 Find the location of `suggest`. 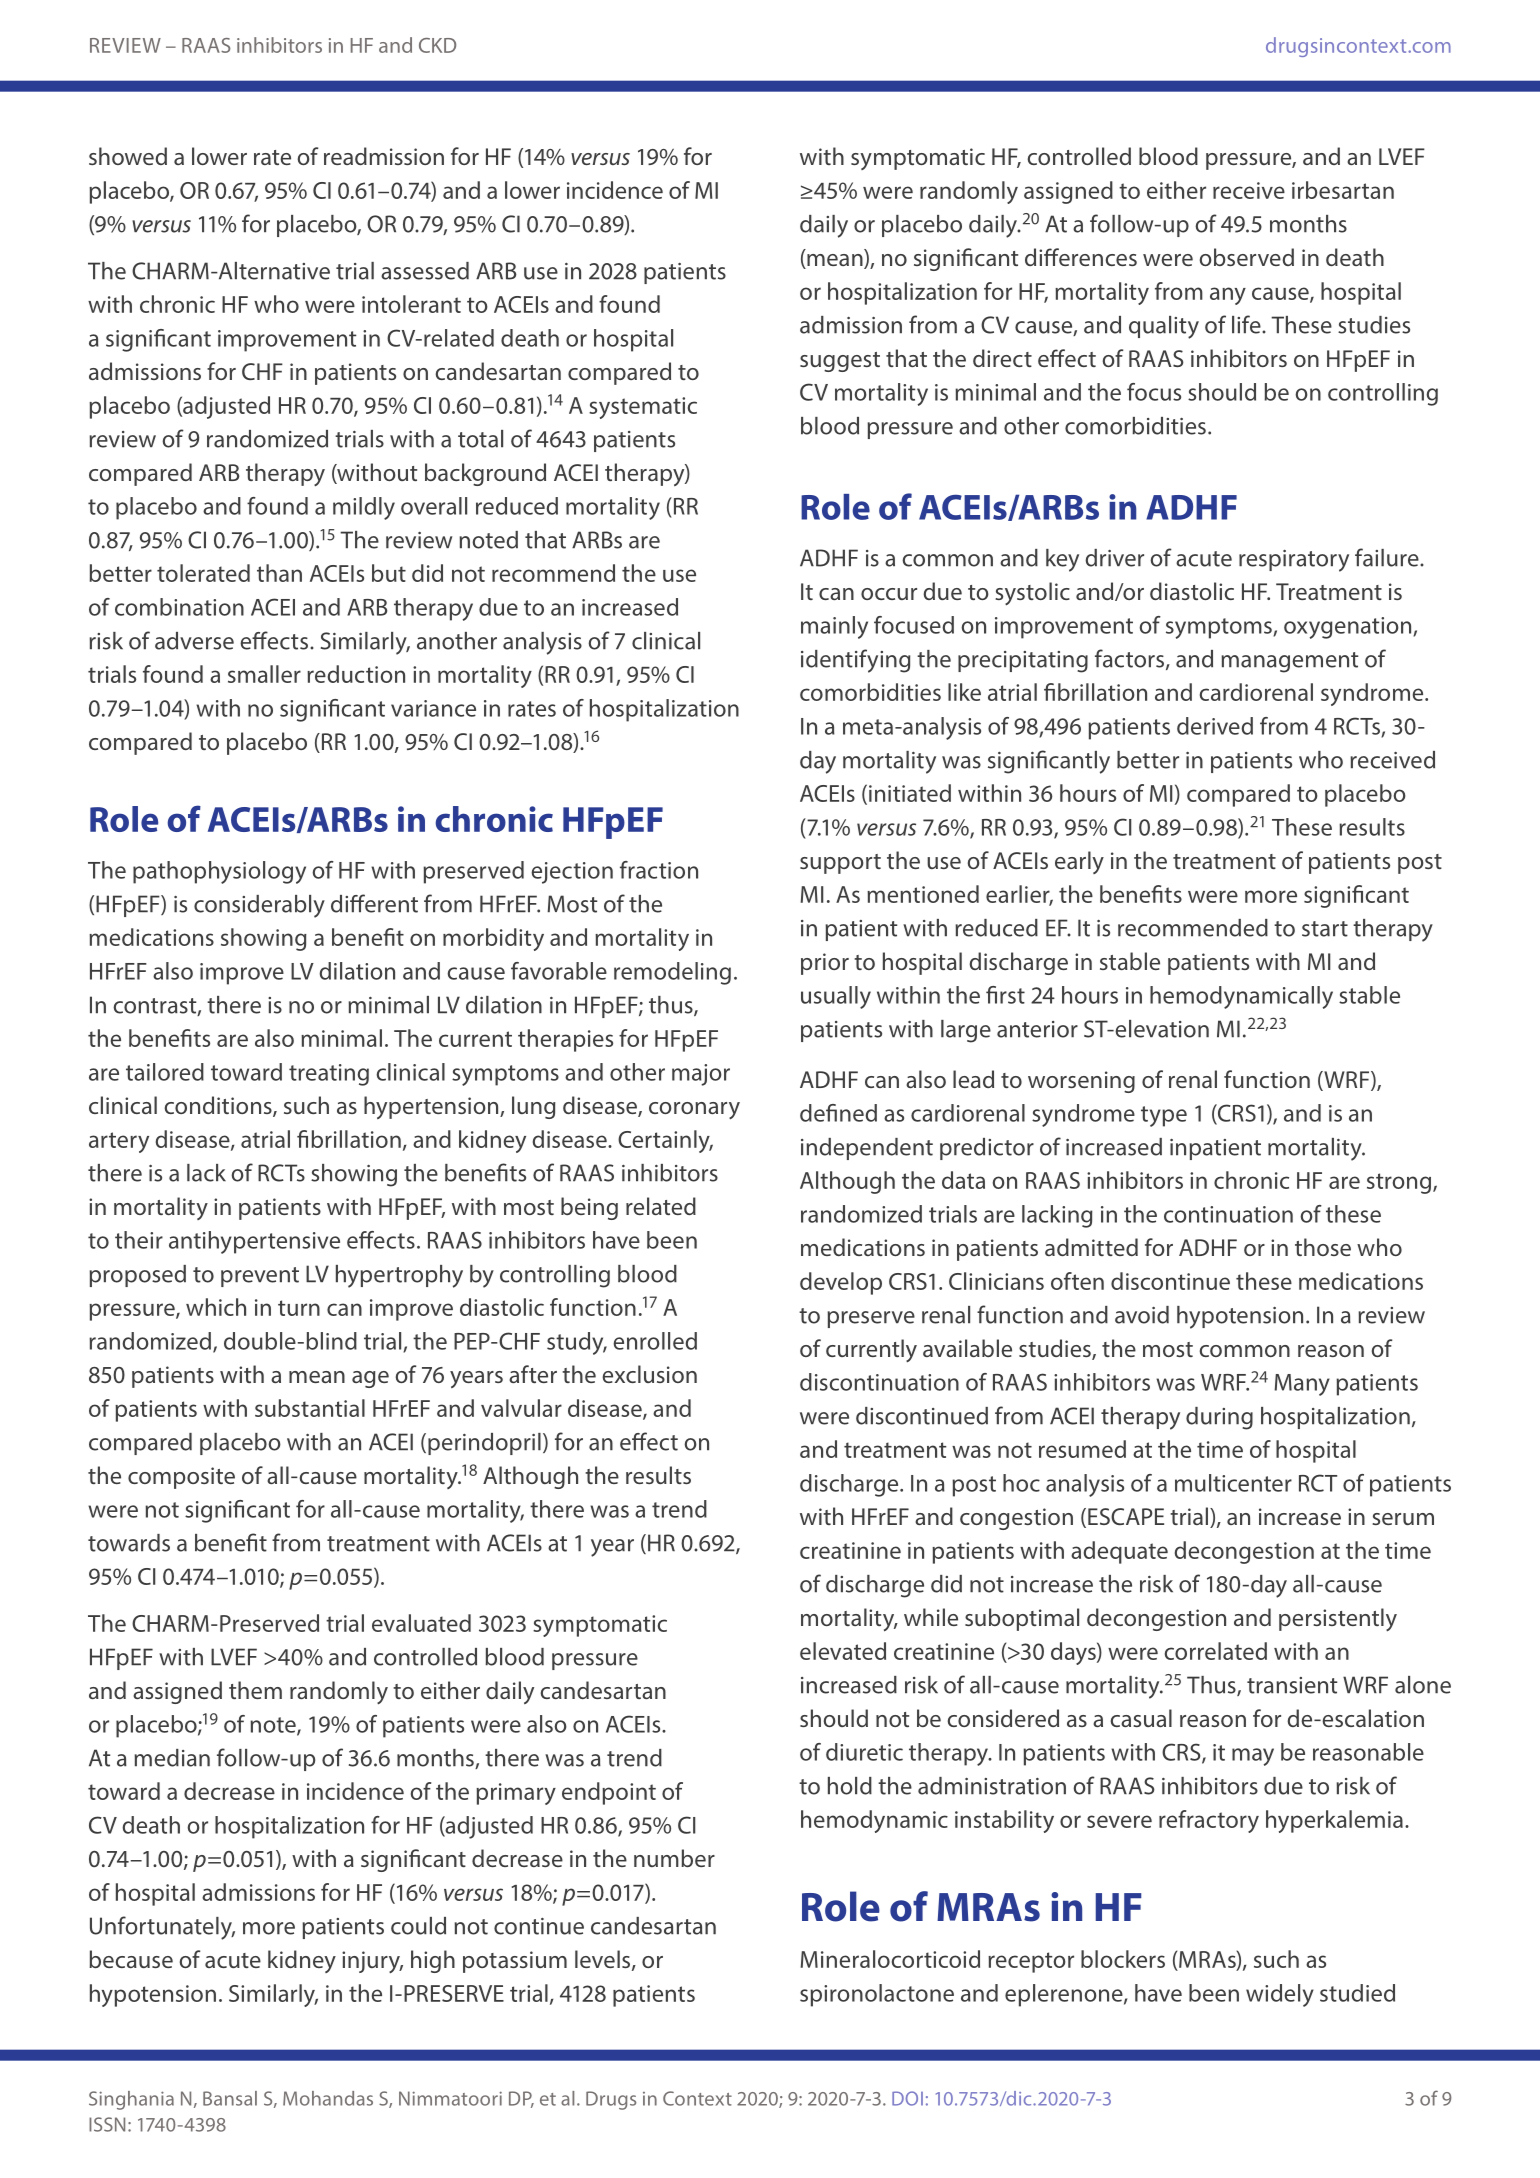

suggest is located at coordinates (840, 362).
